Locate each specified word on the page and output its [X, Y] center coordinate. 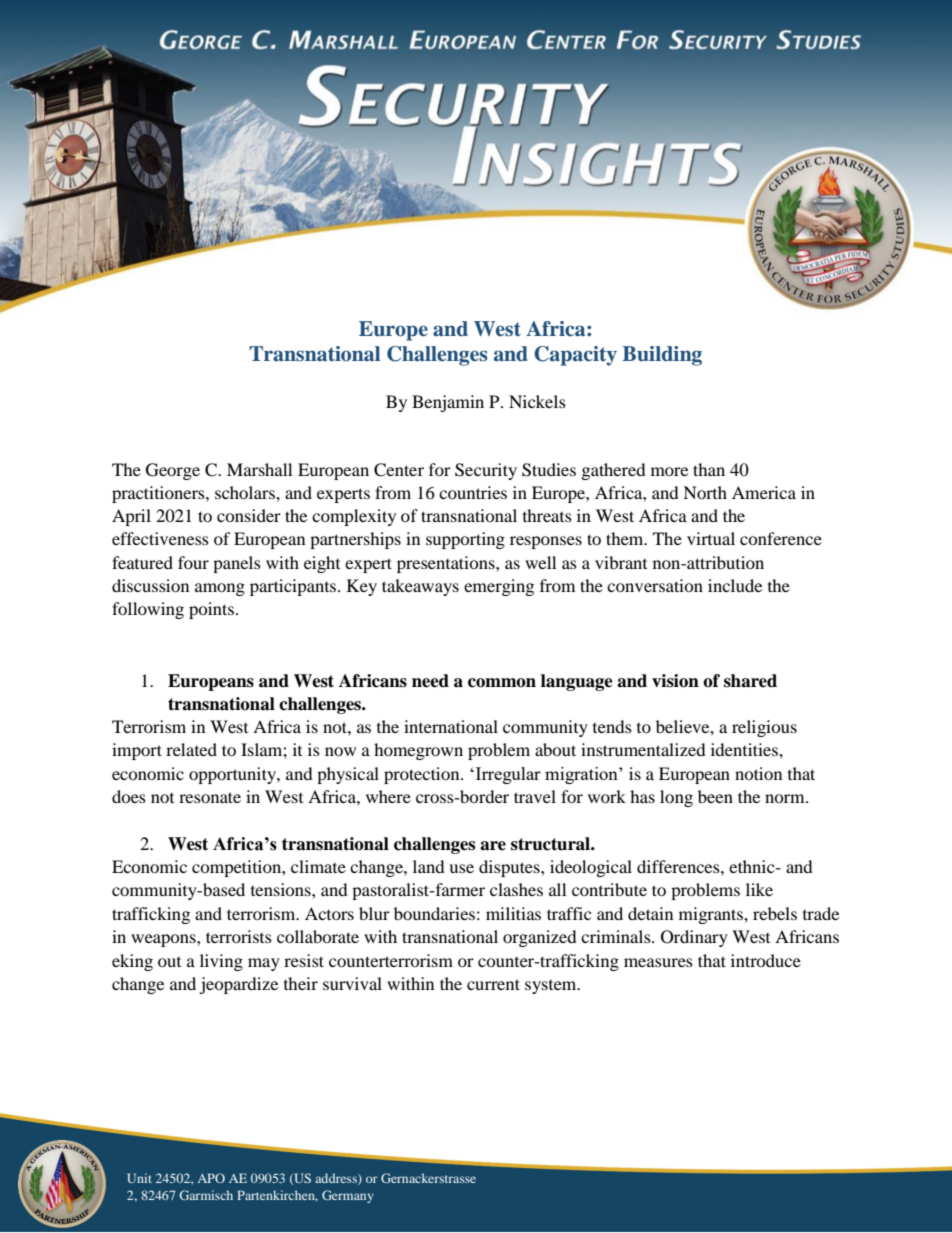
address [337, 1179]
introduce [766, 960]
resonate [210, 797]
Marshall [259, 469]
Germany [347, 1196]
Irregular [507, 775]
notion [758, 773]
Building [662, 356]
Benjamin [448, 403]
